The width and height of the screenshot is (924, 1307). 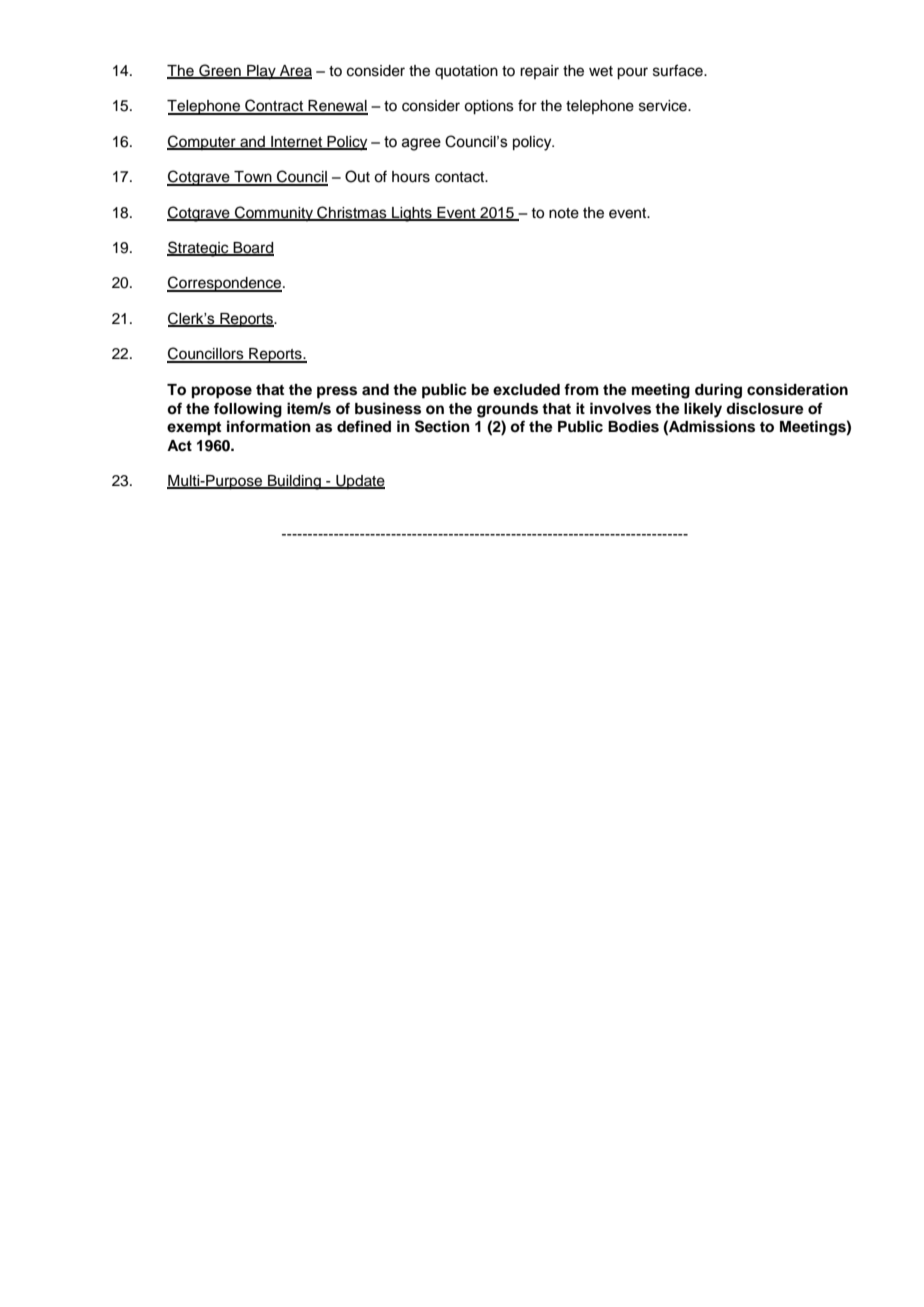 What do you see at coordinates (253, 178) in the screenshot?
I see `Town` at bounding box center [253, 178].
